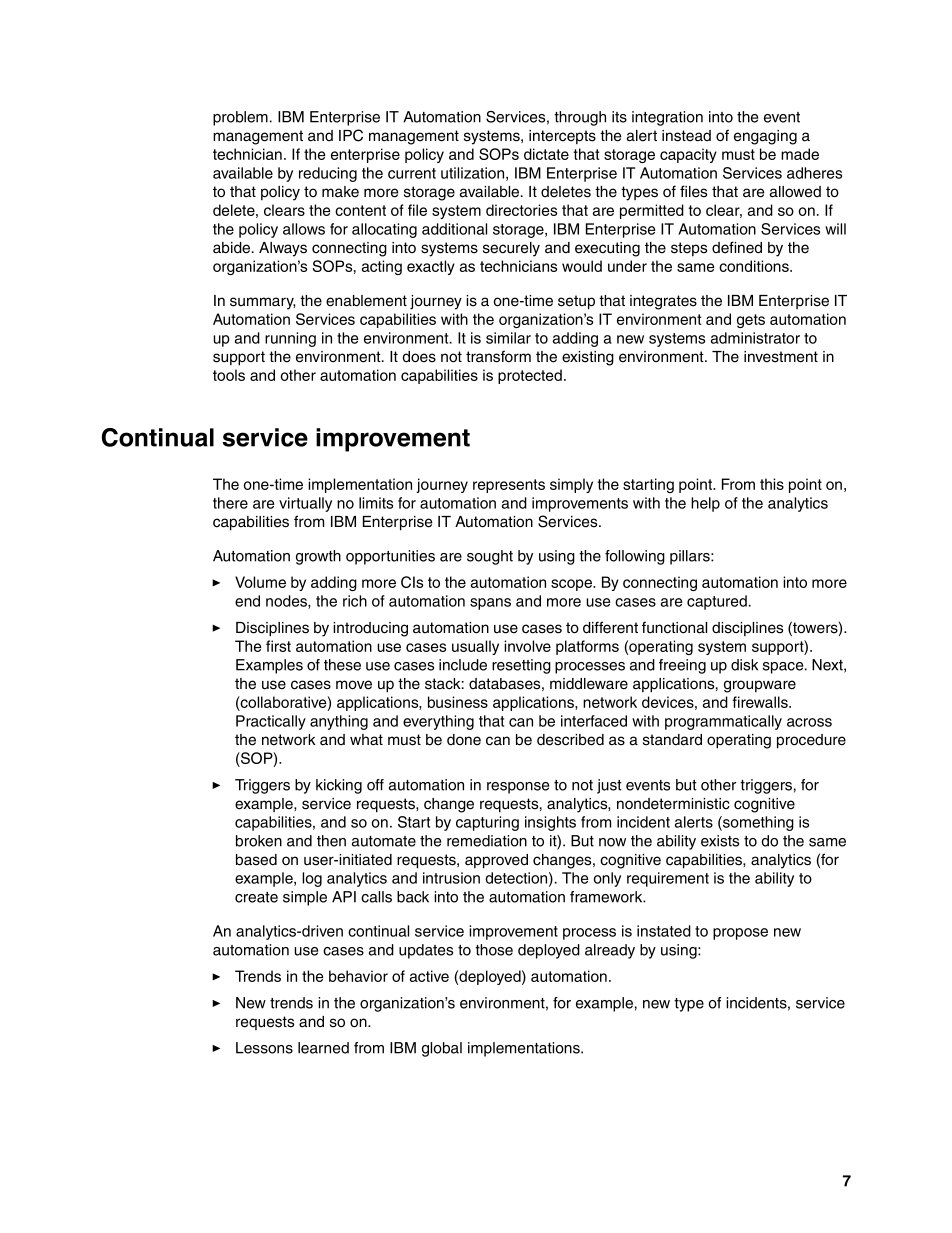  I want to click on first, so click(278, 646).
